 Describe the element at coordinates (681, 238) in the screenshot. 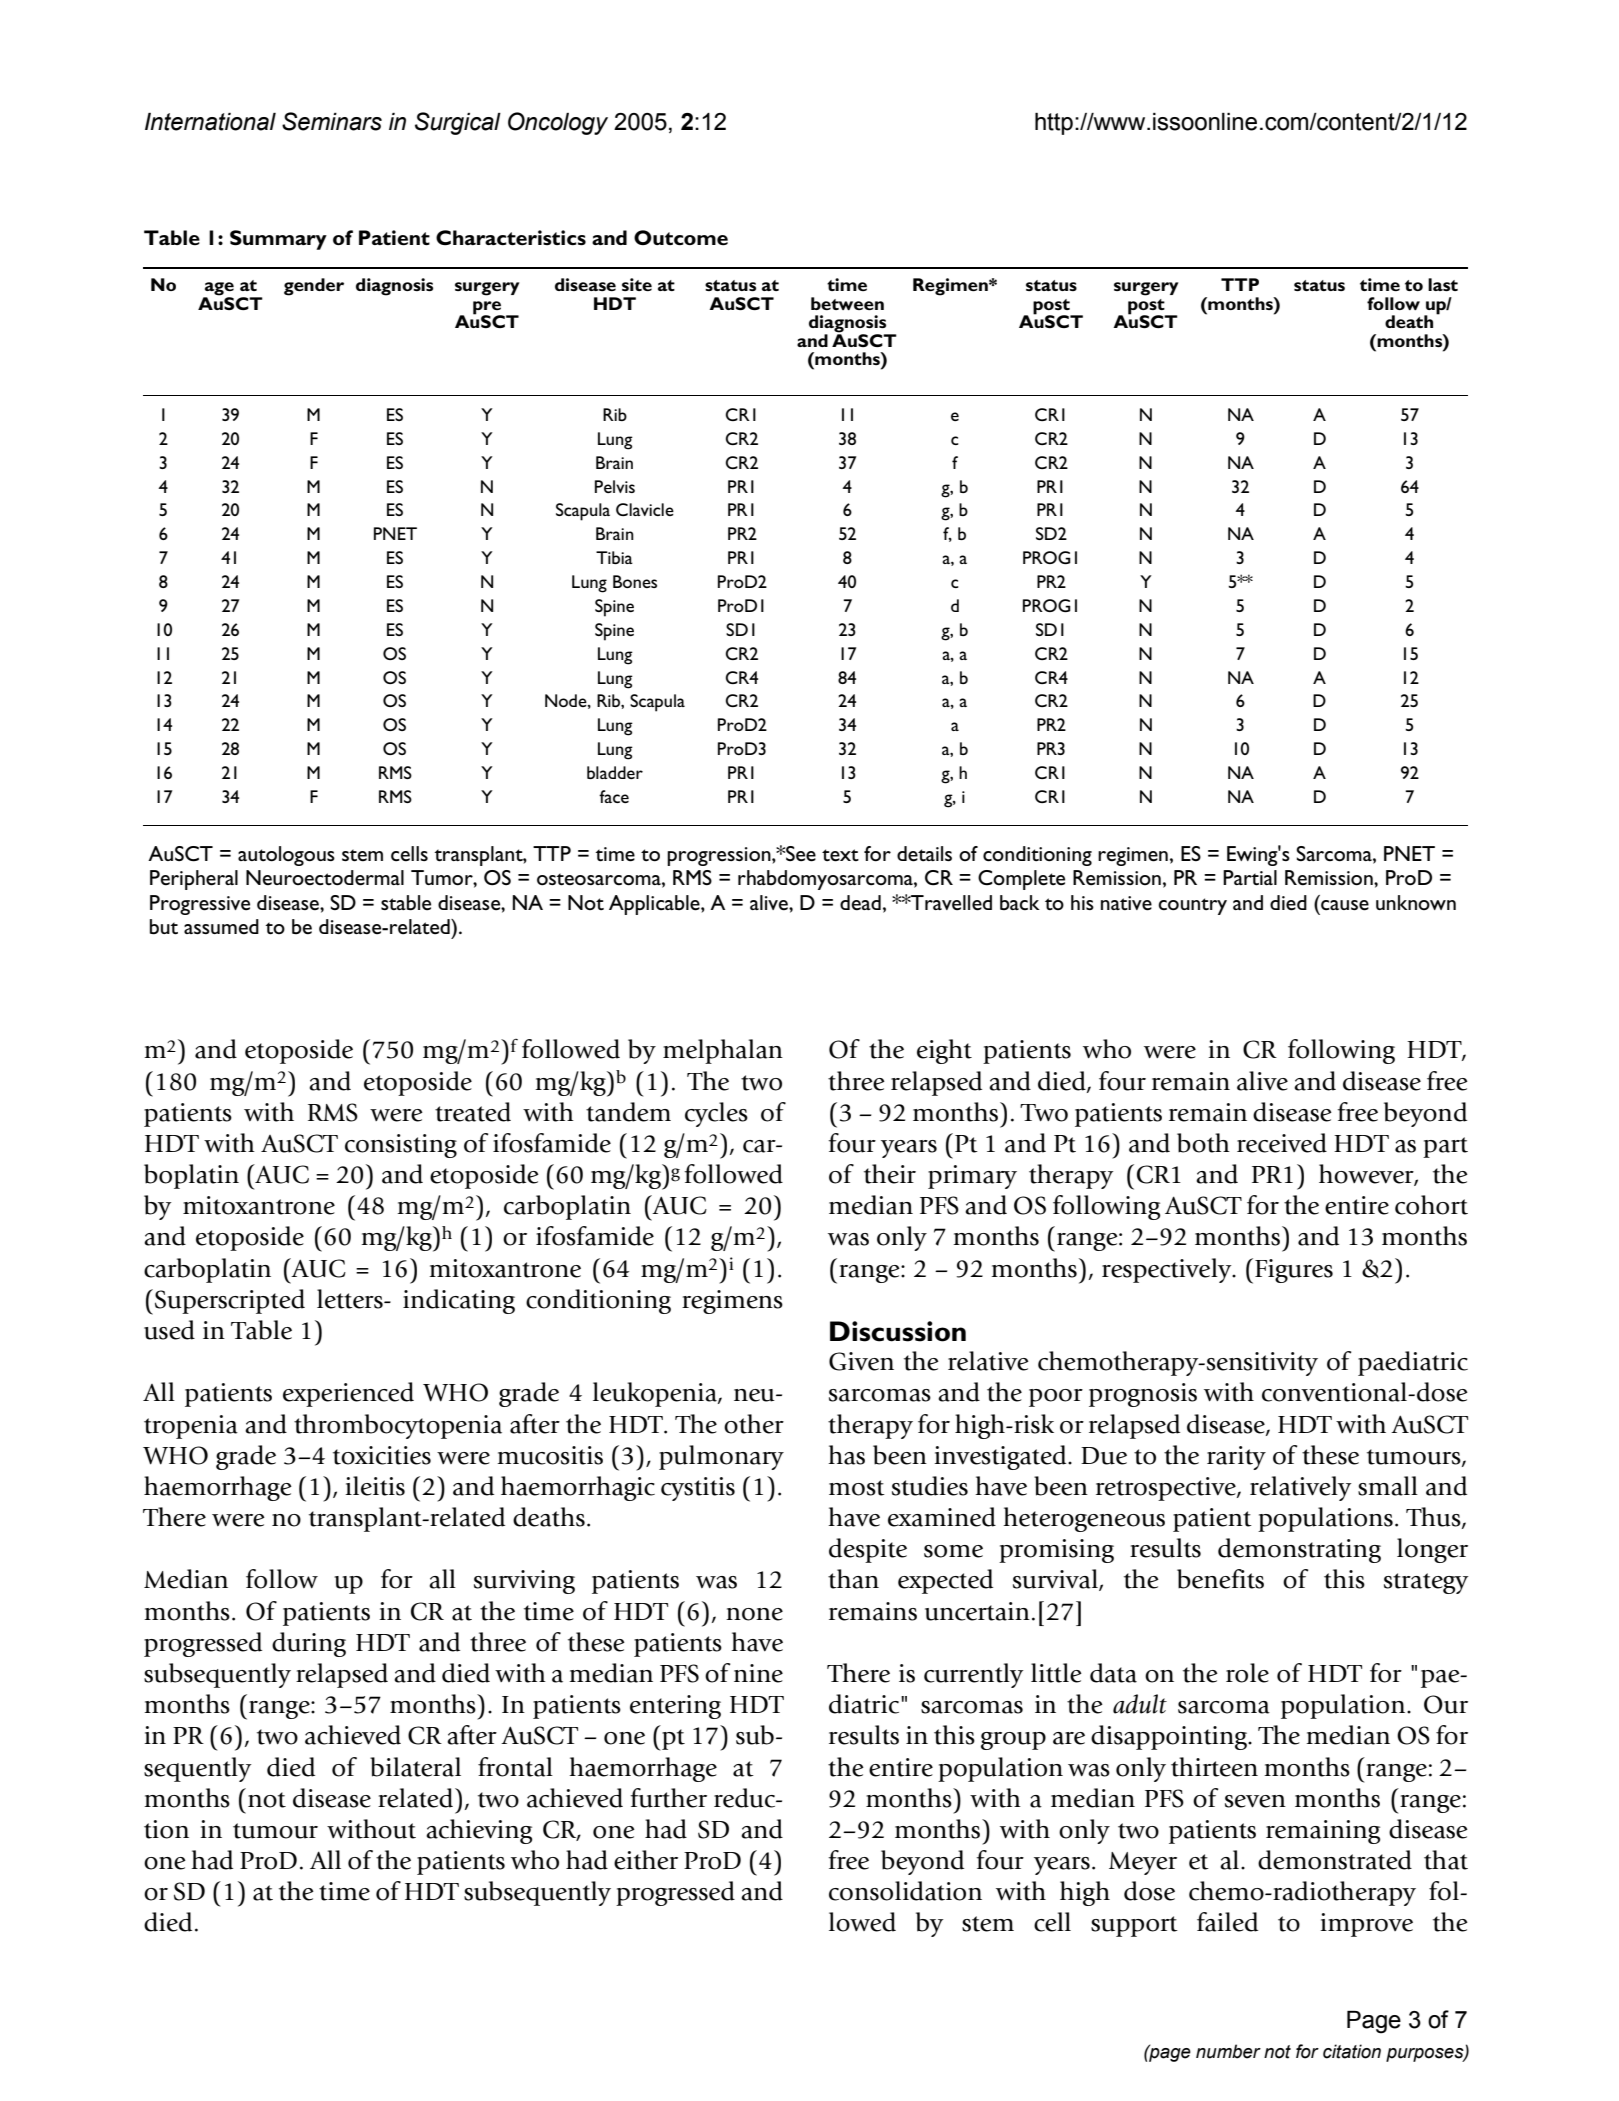

I see `Outcome` at that location.
